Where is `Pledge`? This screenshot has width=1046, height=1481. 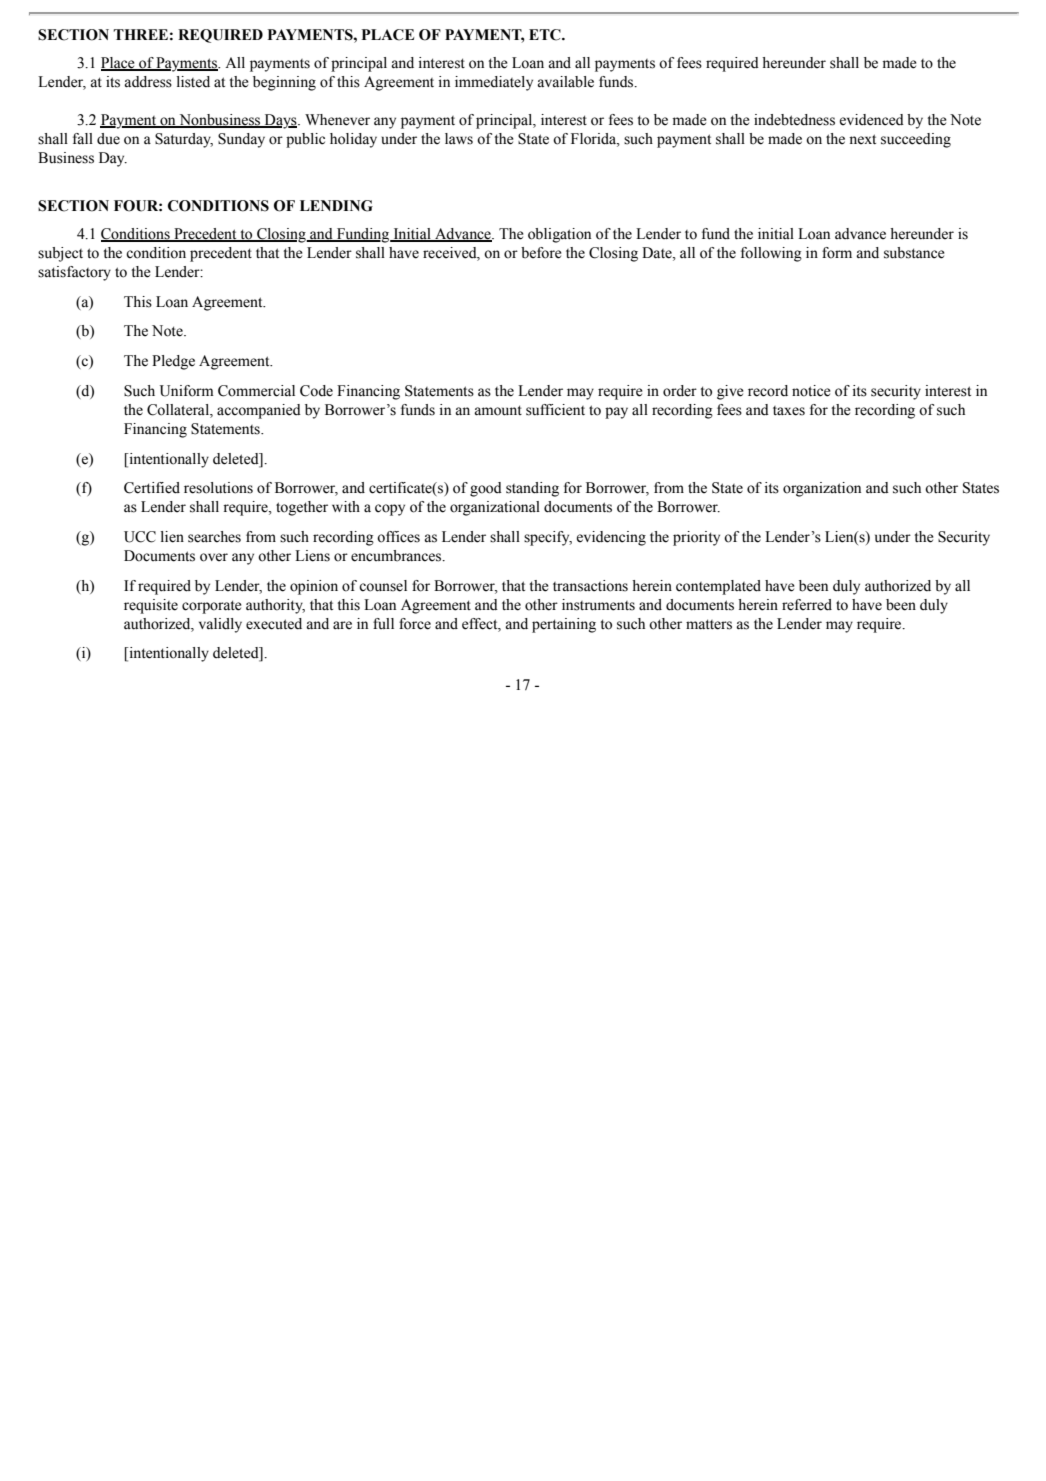
Pledge is located at coordinates (173, 362).
